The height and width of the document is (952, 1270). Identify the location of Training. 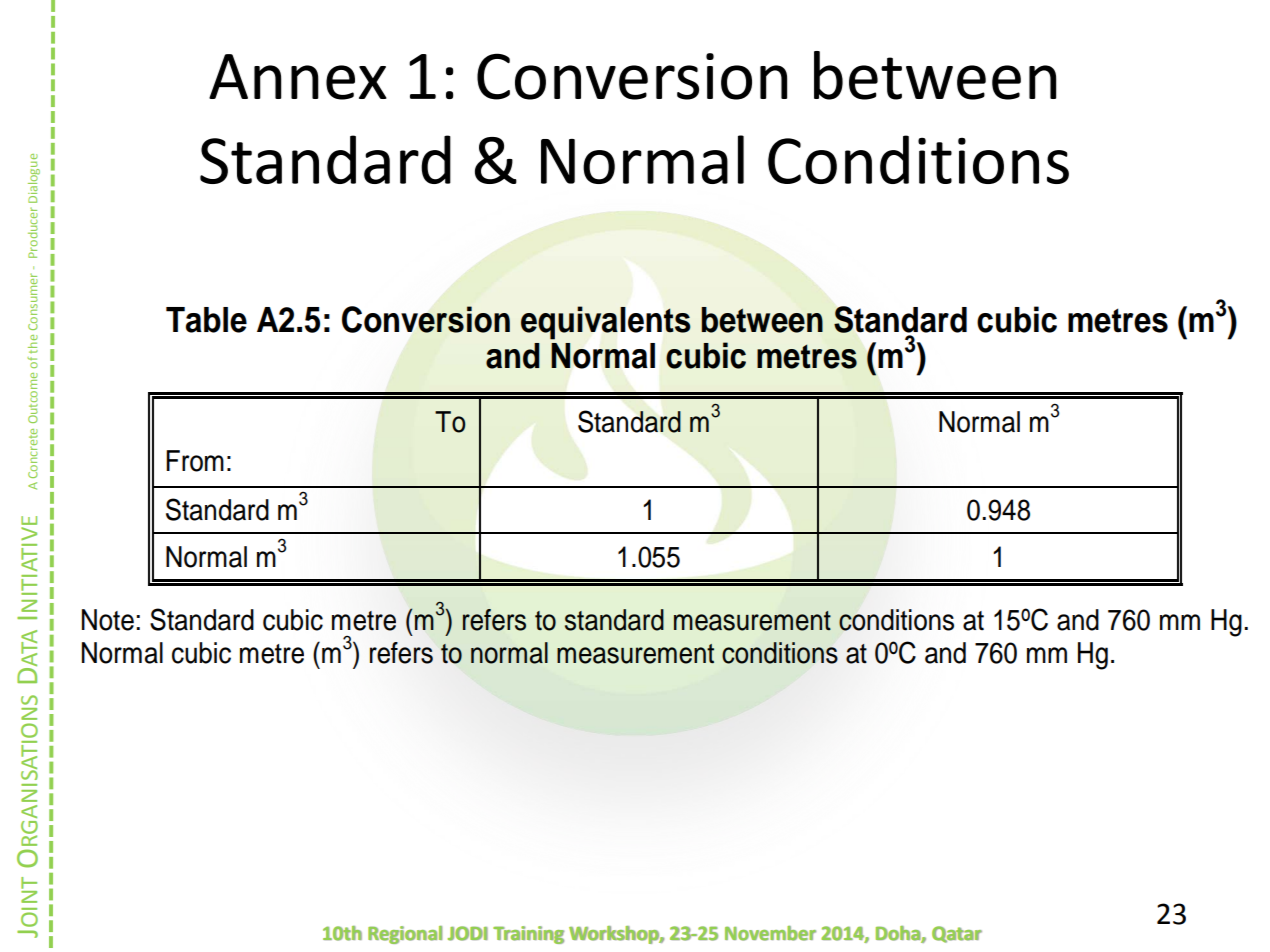
(528, 935).
